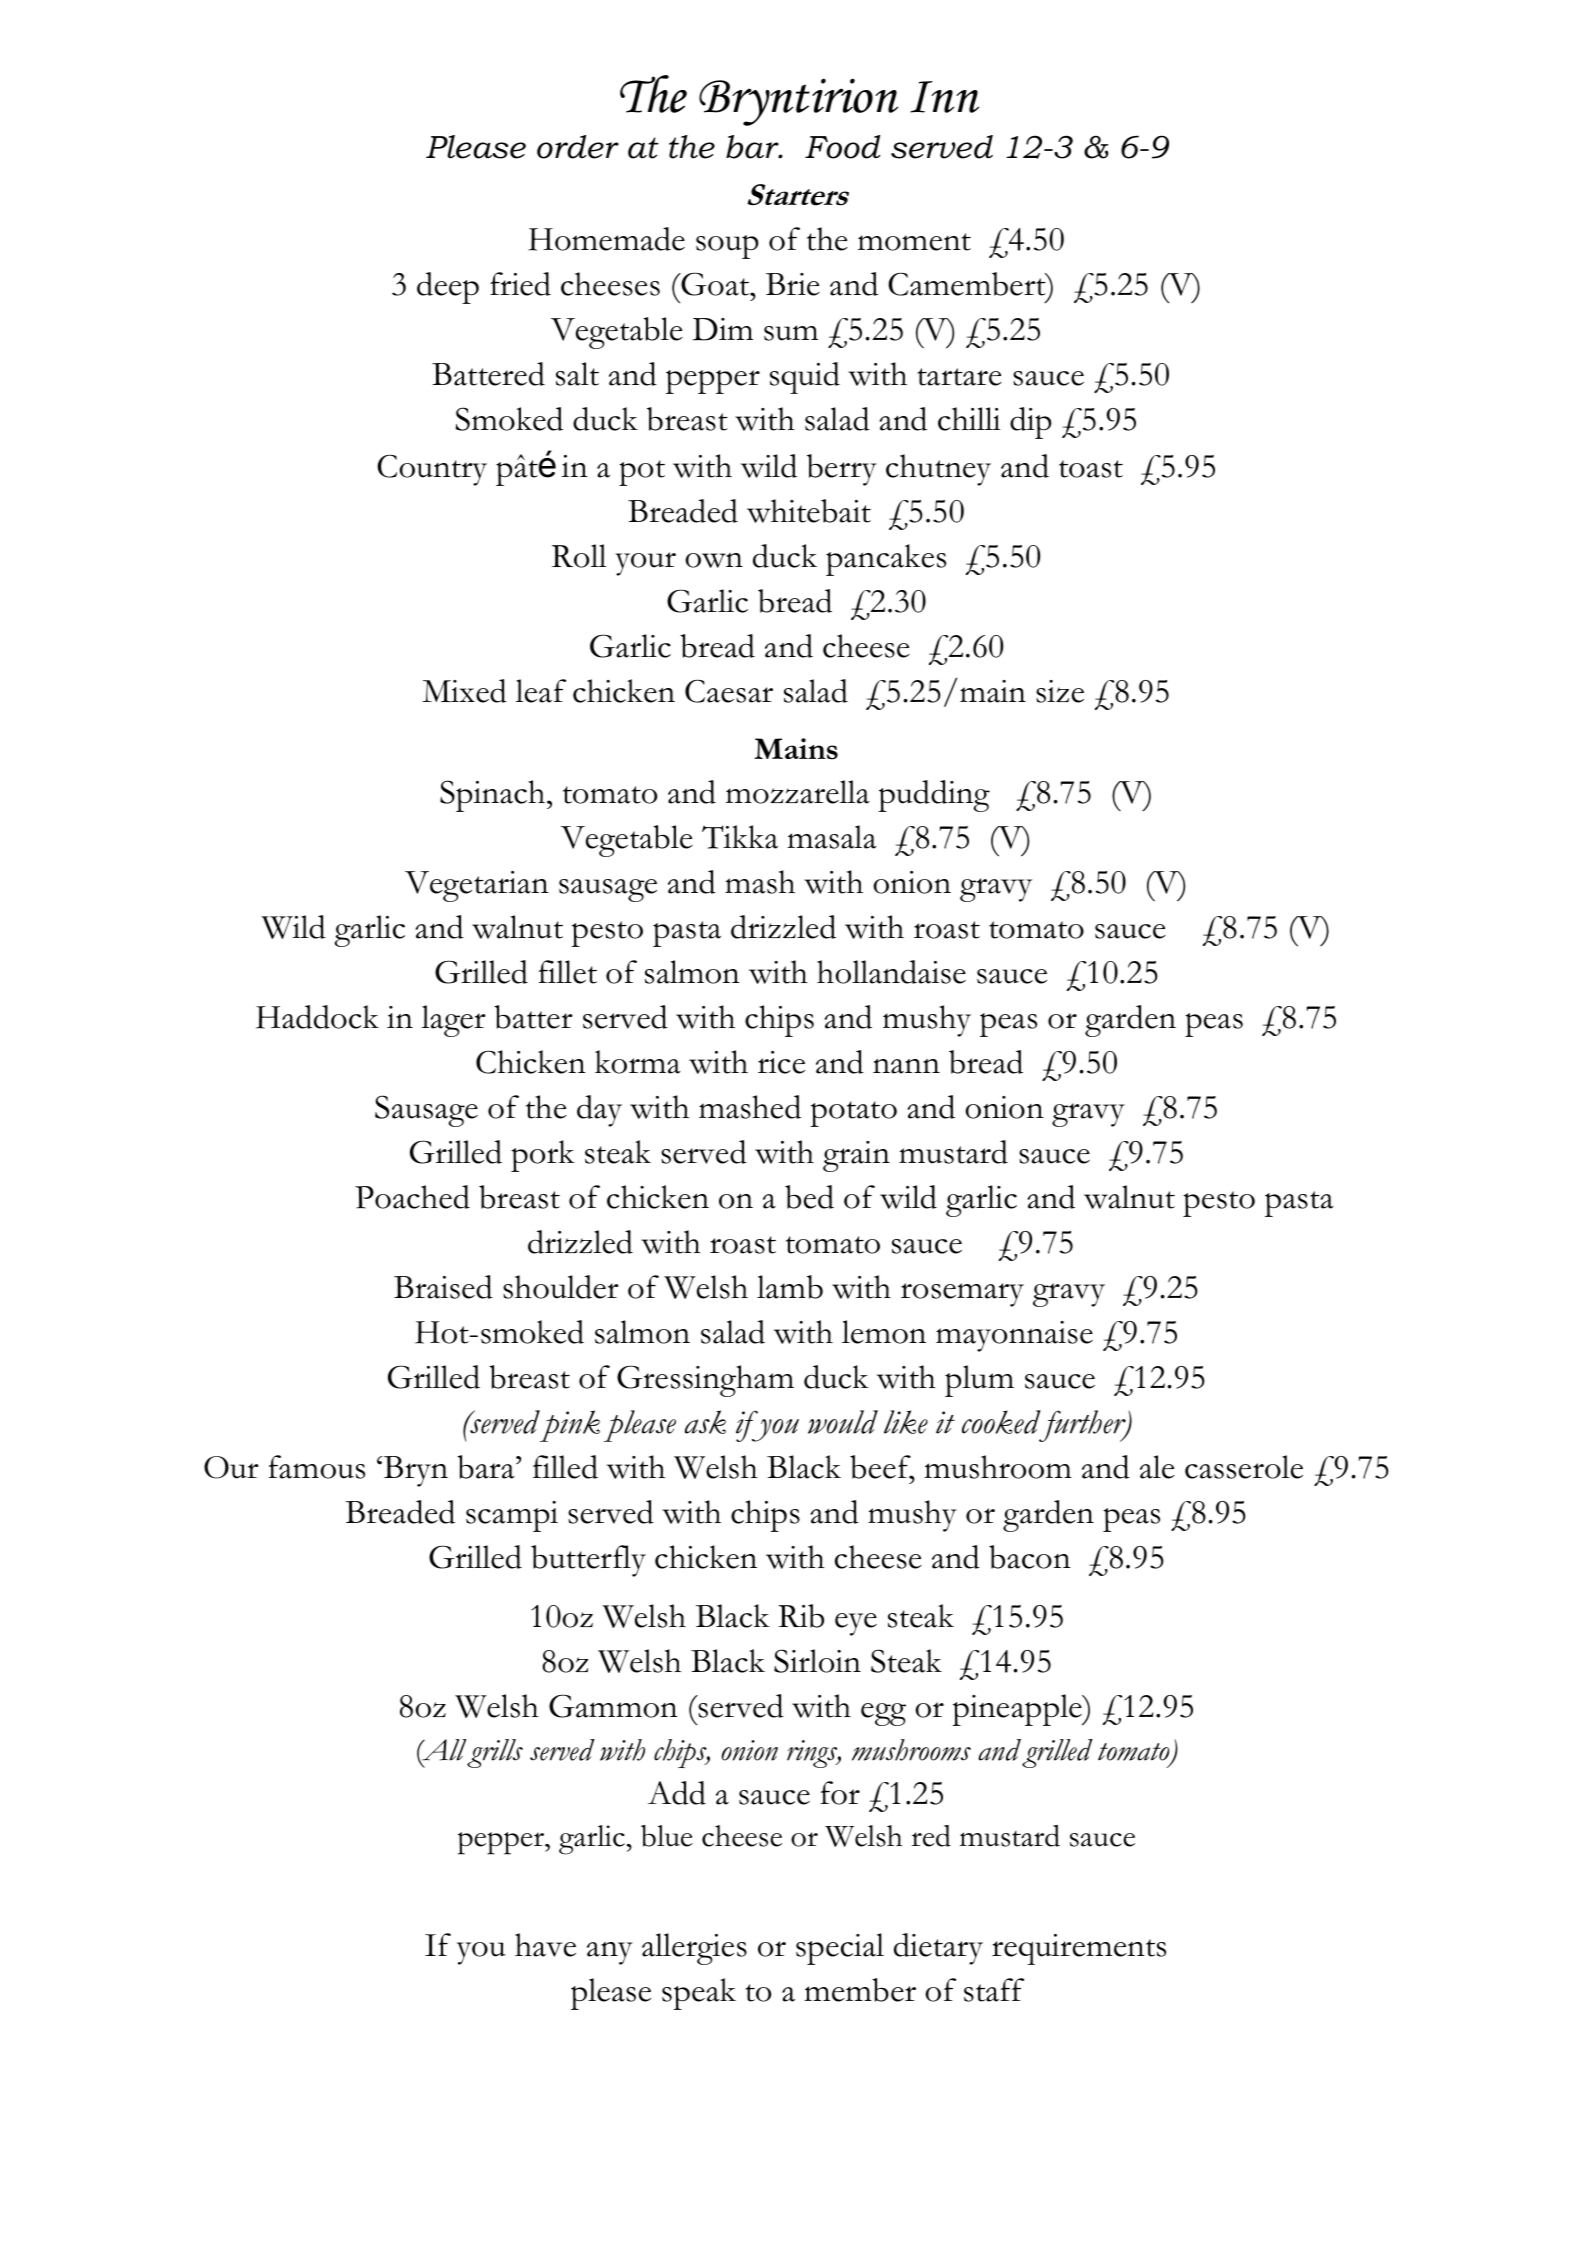  I want to click on mozzarella, so click(797, 792).
